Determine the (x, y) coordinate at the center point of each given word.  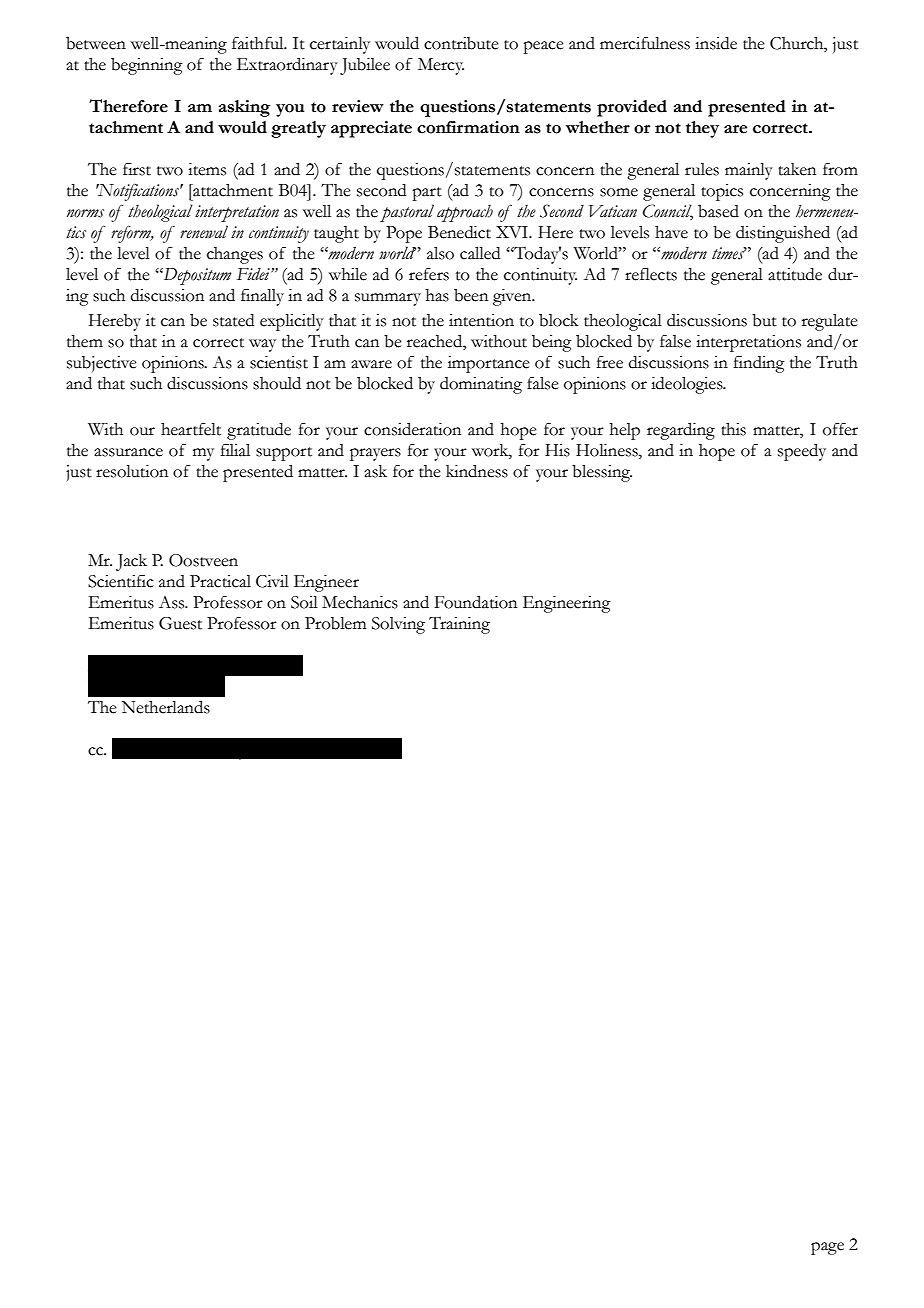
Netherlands (166, 707)
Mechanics (360, 602)
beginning (147, 66)
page (827, 1248)
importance (489, 364)
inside (716, 43)
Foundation (476, 602)
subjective (102, 364)
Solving (398, 625)
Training (459, 625)
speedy (802, 452)
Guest (180, 623)
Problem (335, 623)
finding (759, 364)
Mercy (441, 66)
